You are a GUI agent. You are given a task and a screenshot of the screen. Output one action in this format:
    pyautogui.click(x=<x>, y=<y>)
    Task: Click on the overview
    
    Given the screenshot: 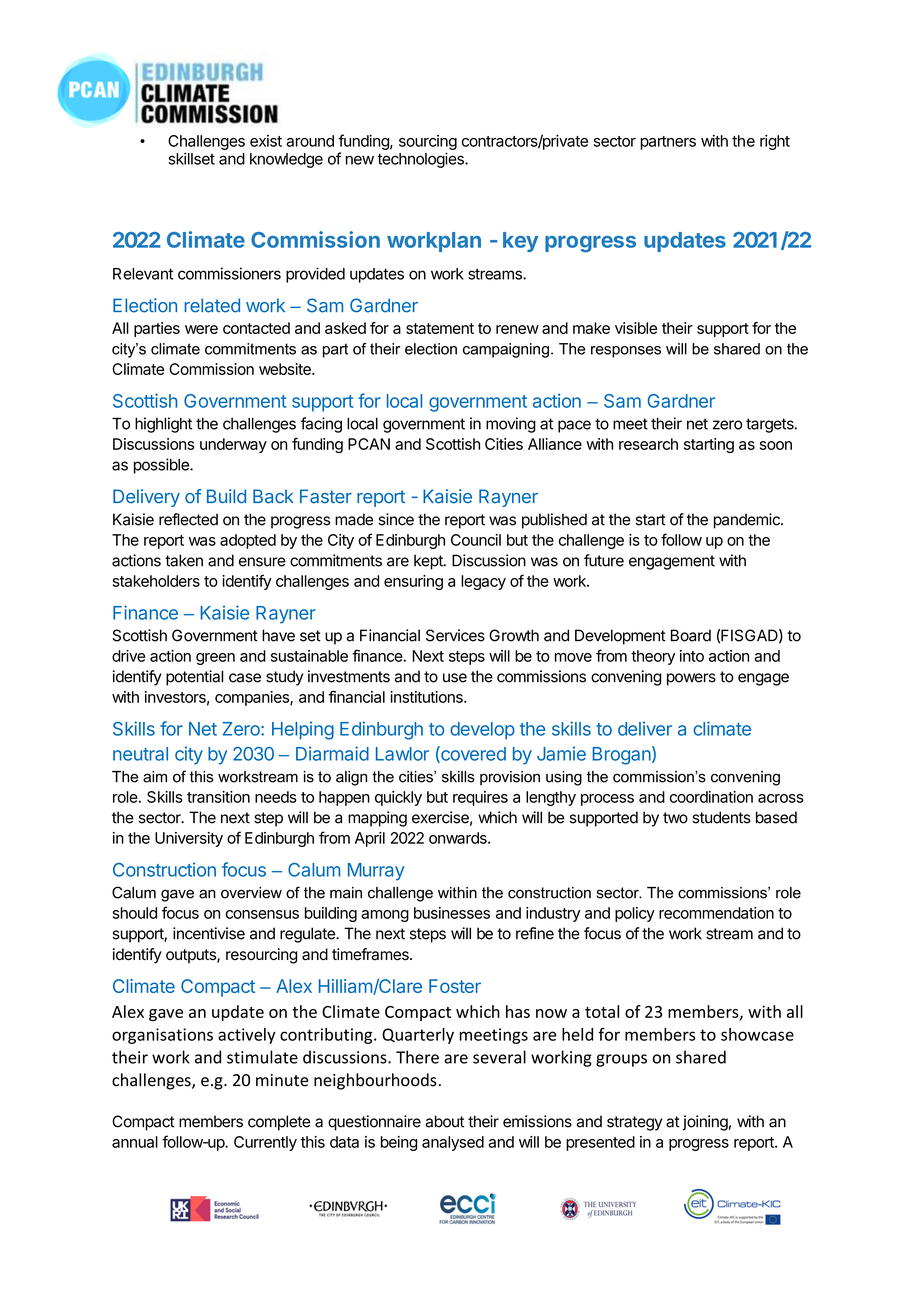 What is the action you would take?
    pyautogui.click(x=251, y=893)
